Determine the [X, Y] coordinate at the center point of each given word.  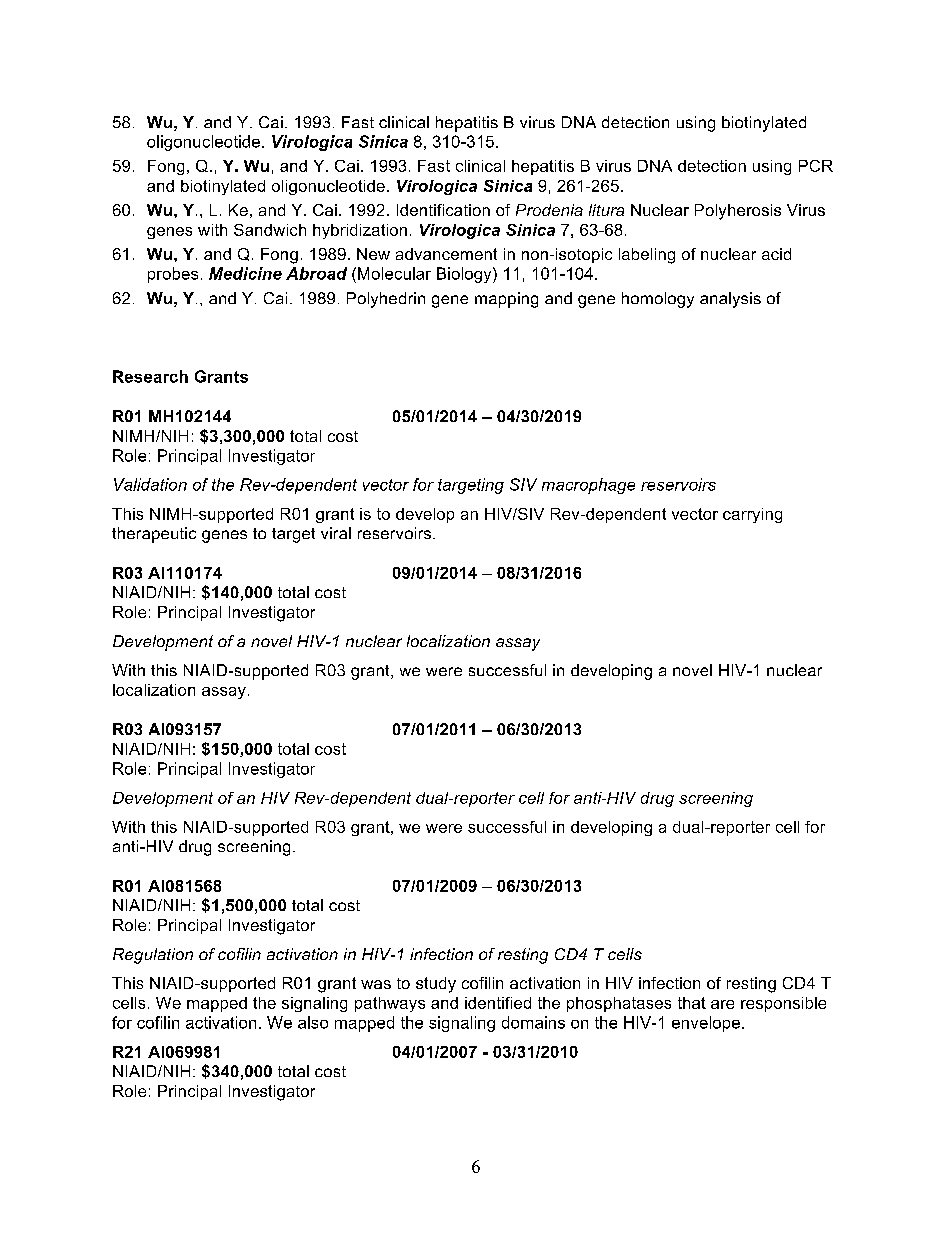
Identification [443, 210]
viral [336, 533]
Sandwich [270, 230]
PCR [816, 166]
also [313, 1022]
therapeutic [154, 535]
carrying [752, 515]
